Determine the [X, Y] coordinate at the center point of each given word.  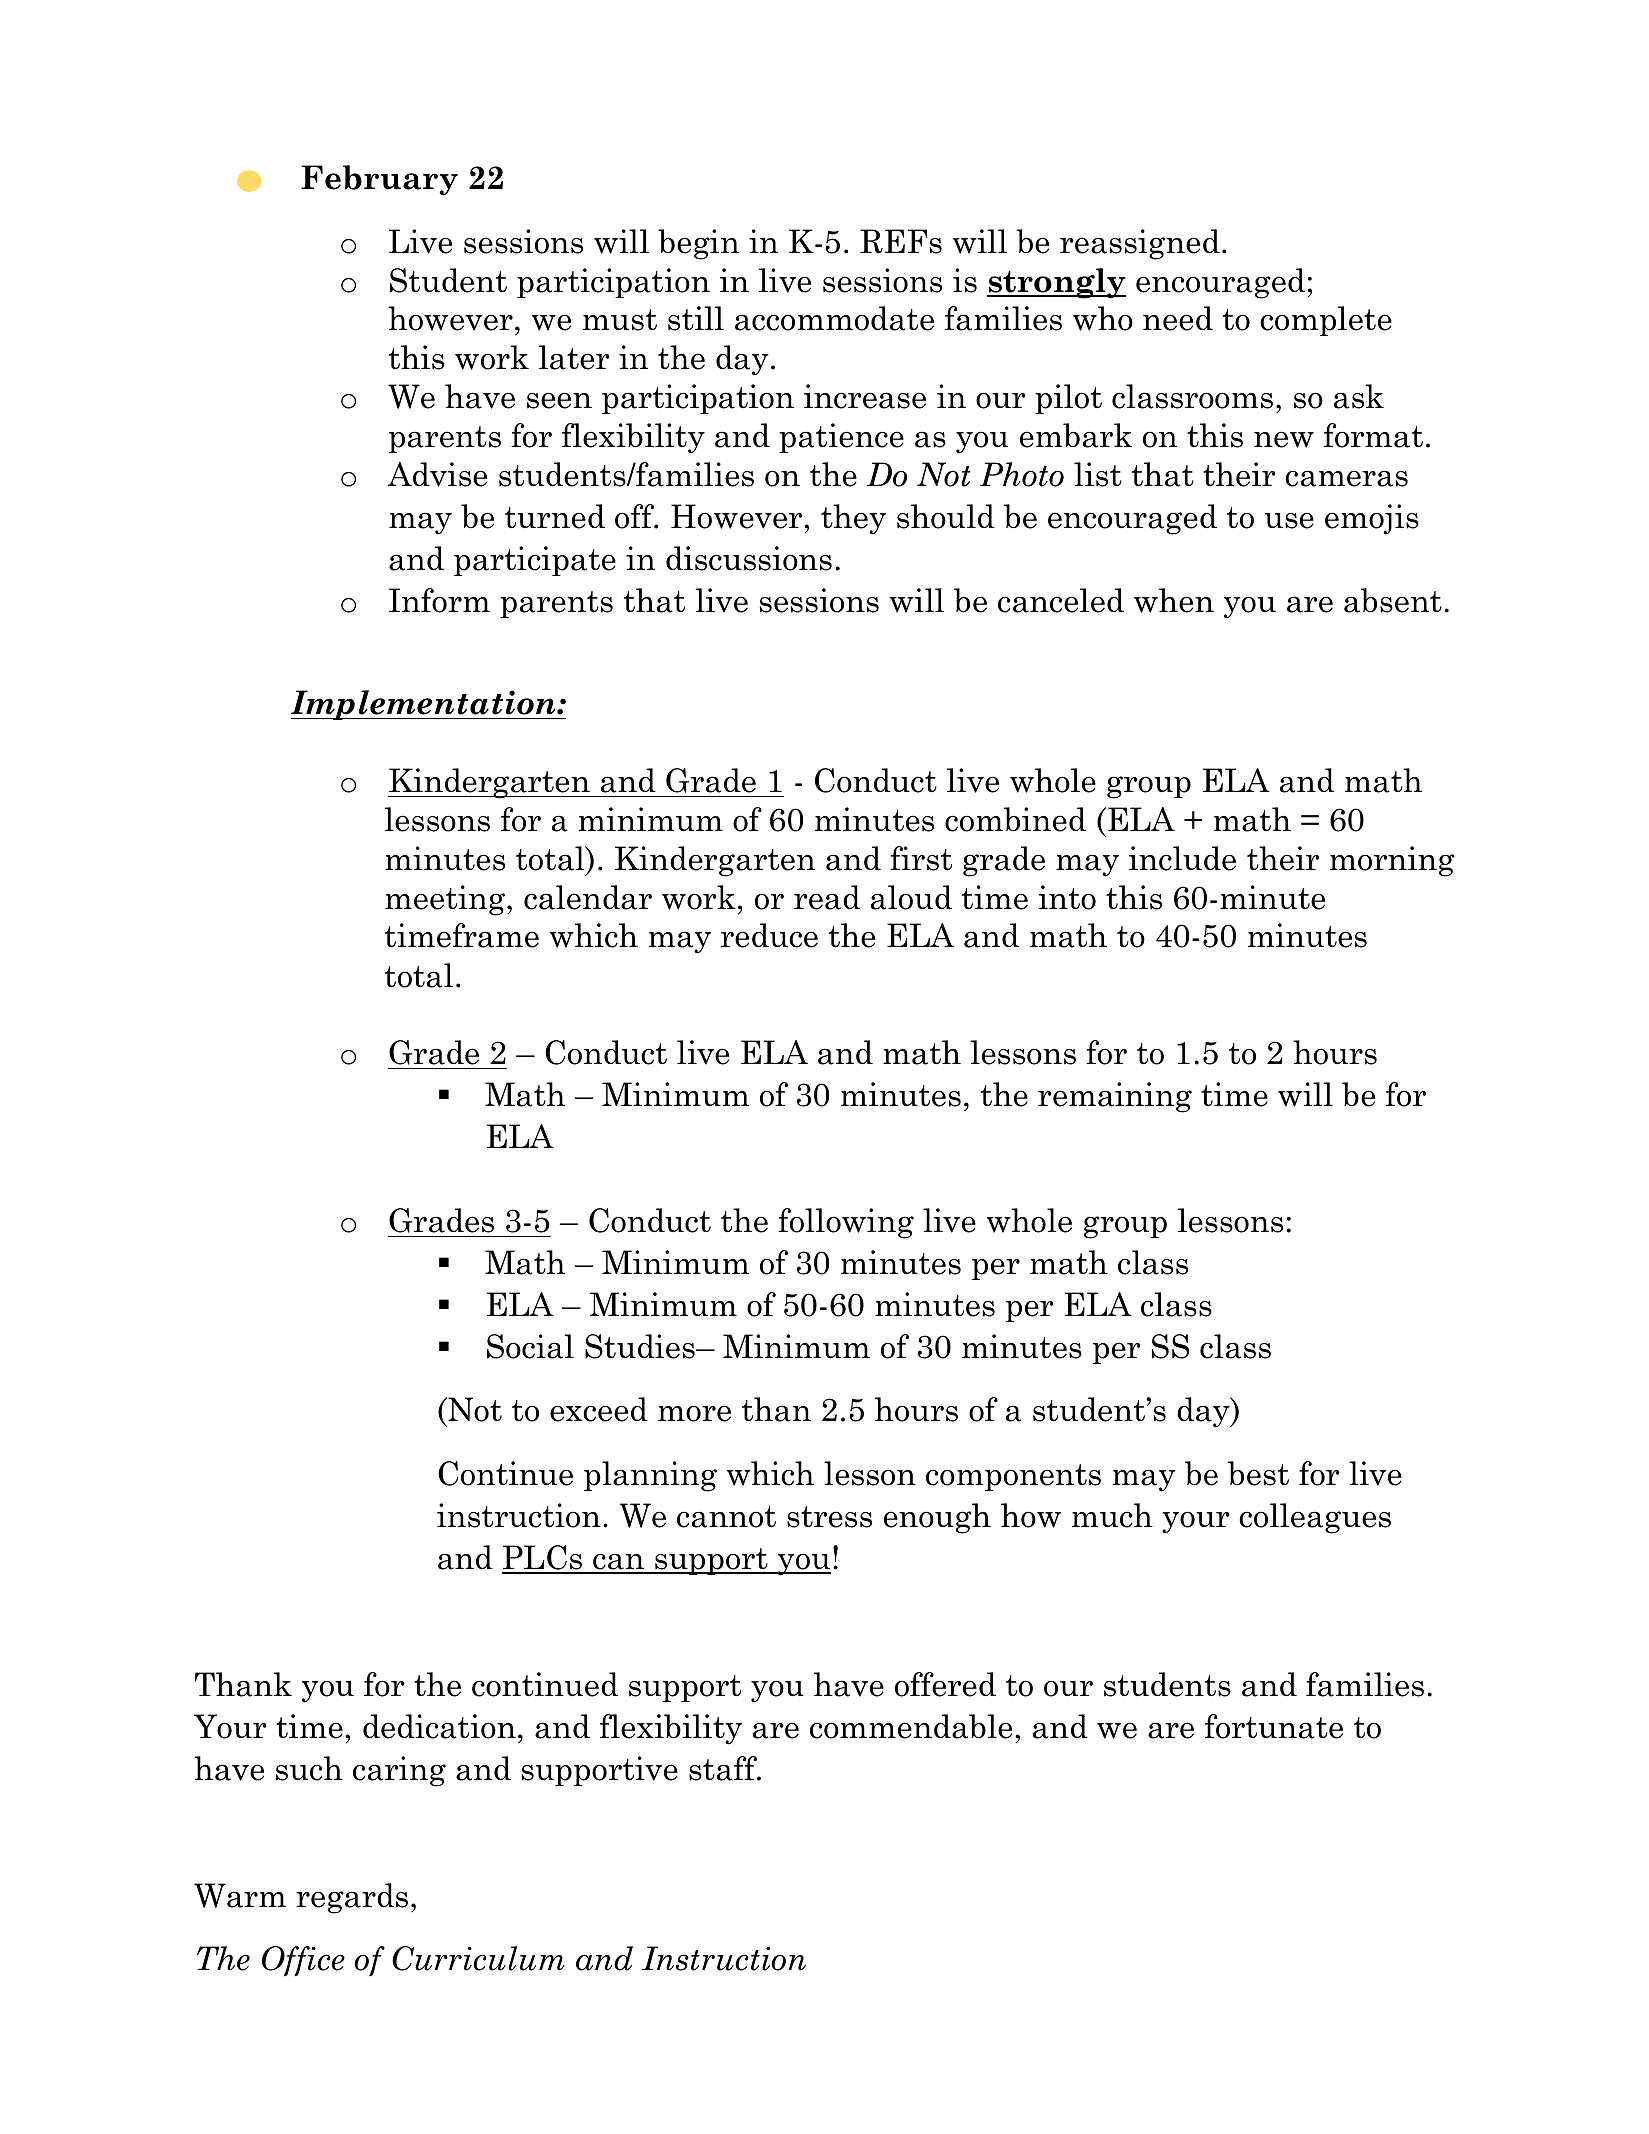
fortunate [1274, 1726]
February [379, 180]
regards [352, 1898]
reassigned [1140, 244]
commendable [911, 1726]
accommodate [834, 318]
